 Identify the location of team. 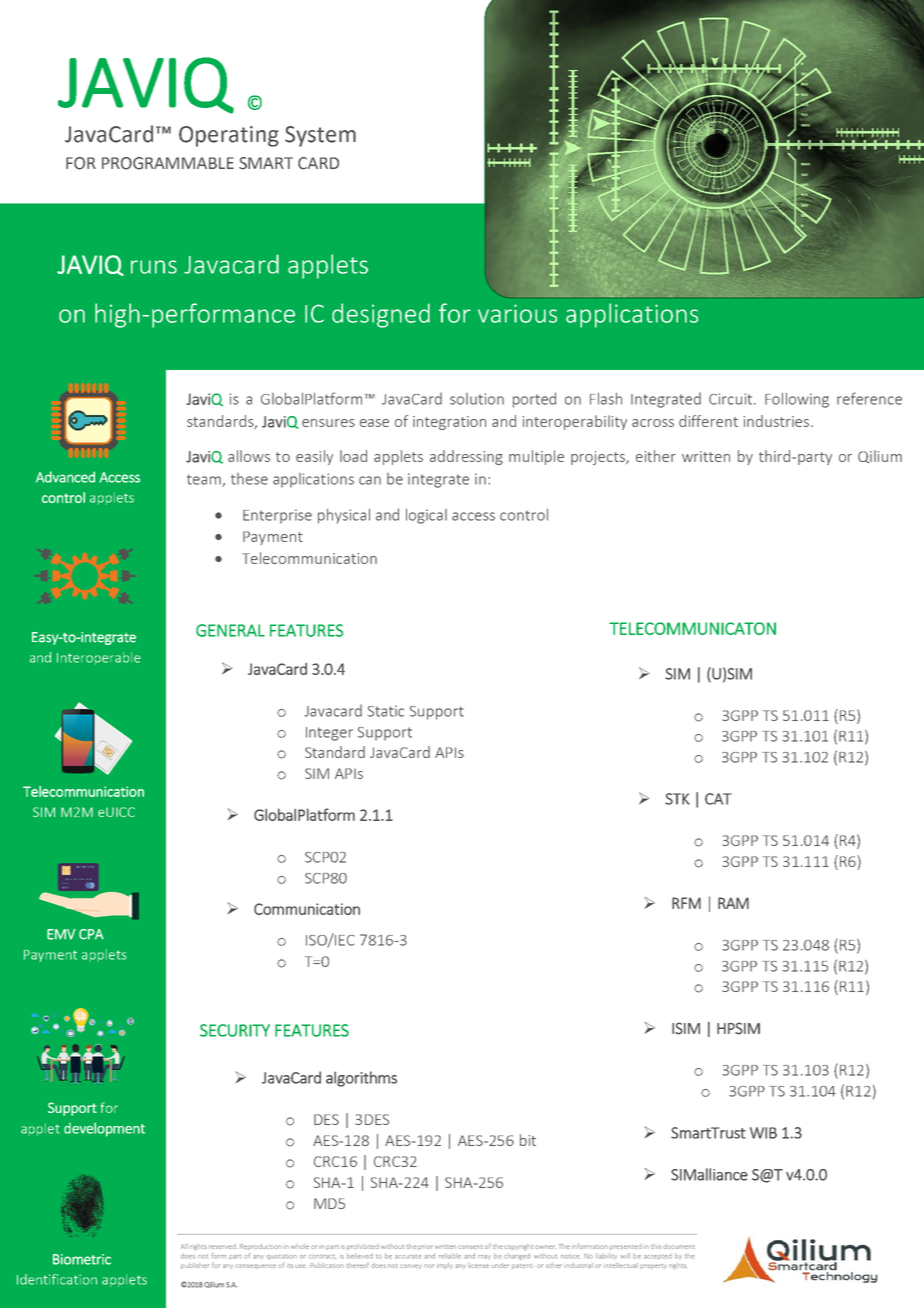
(205, 480).
